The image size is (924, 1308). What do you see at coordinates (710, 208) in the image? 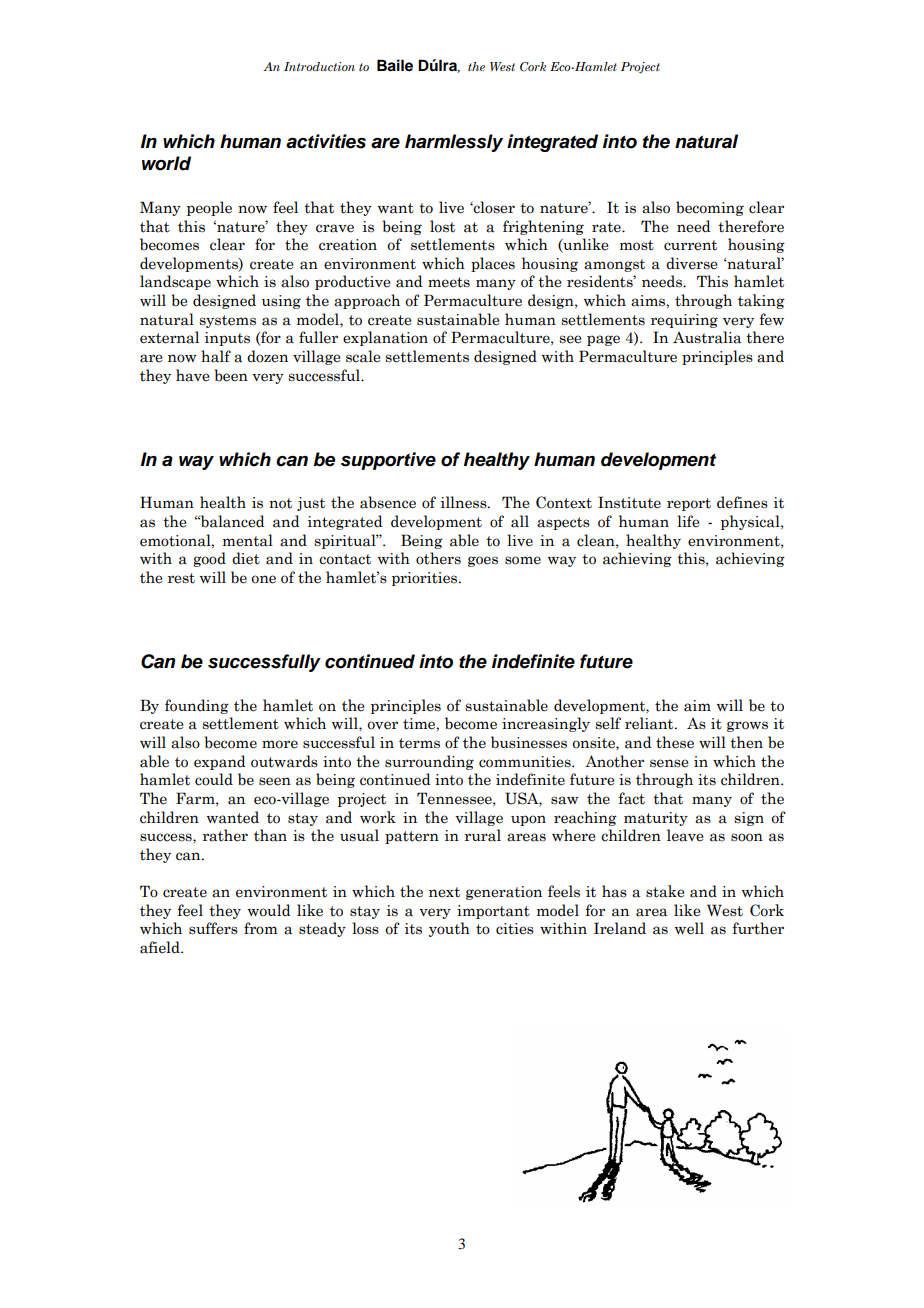
I see `becoming` at bounding box center [710, 208].
